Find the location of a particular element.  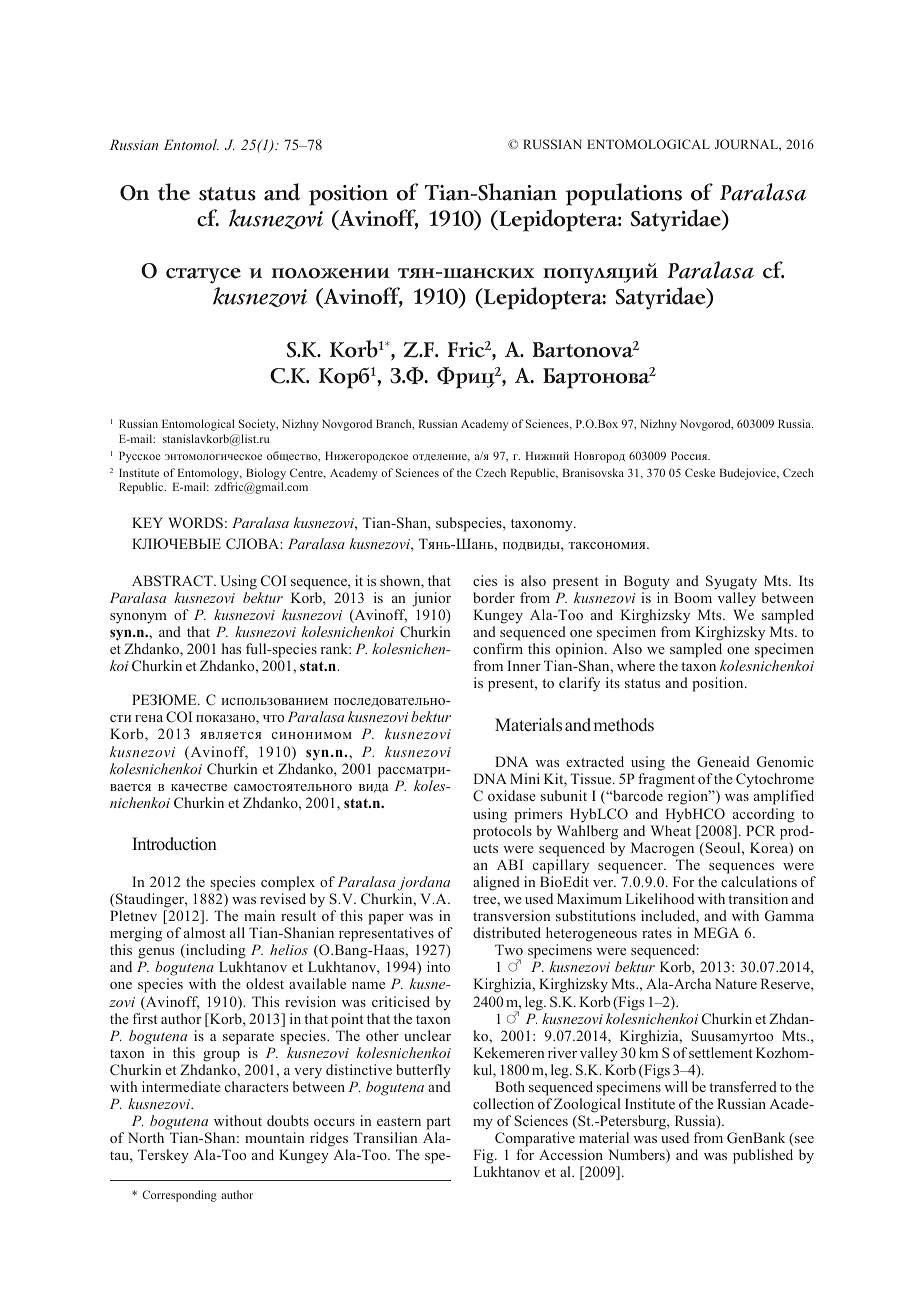

Inner is located at coordinates (524, 665).
